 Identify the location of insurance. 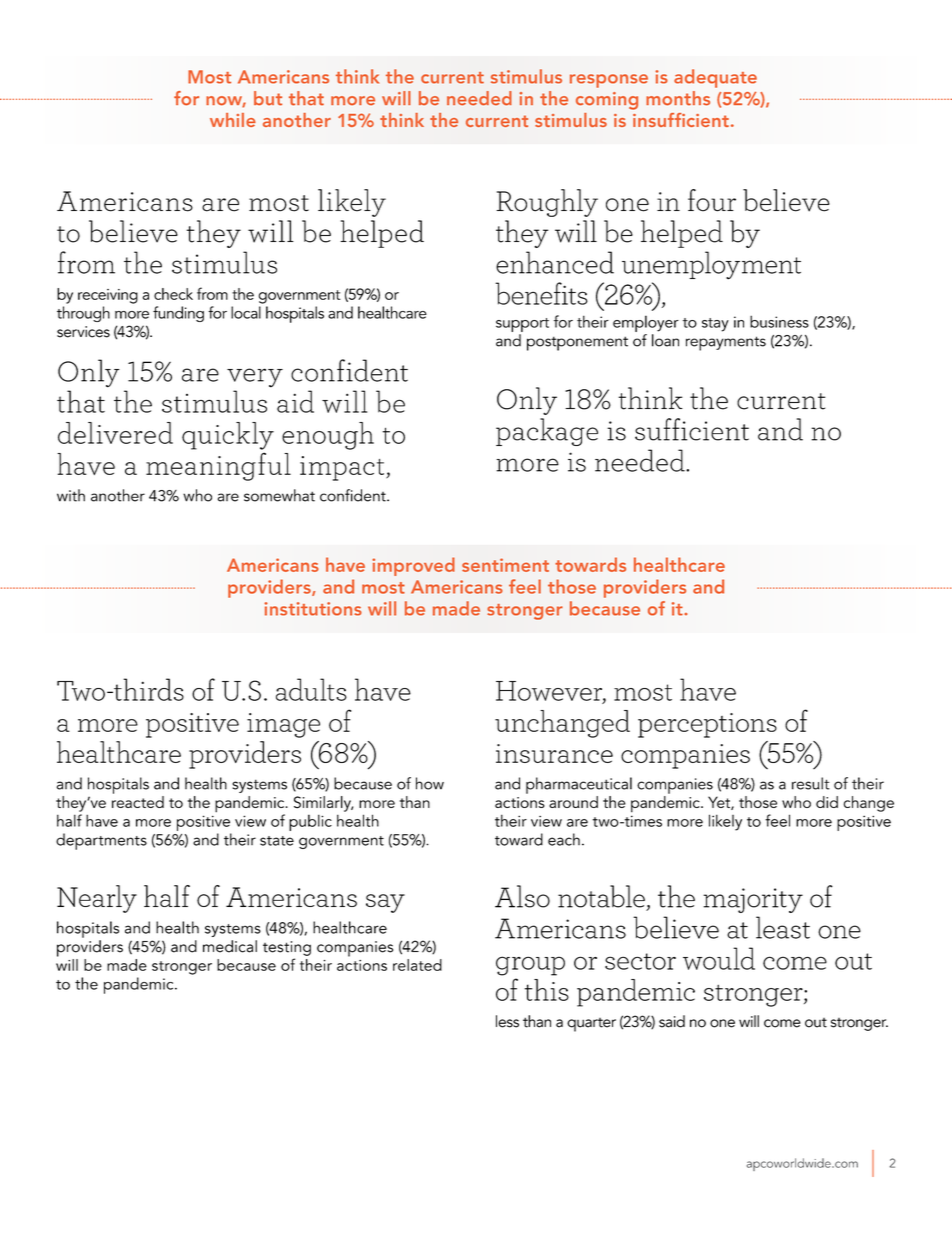
(554, 753).
